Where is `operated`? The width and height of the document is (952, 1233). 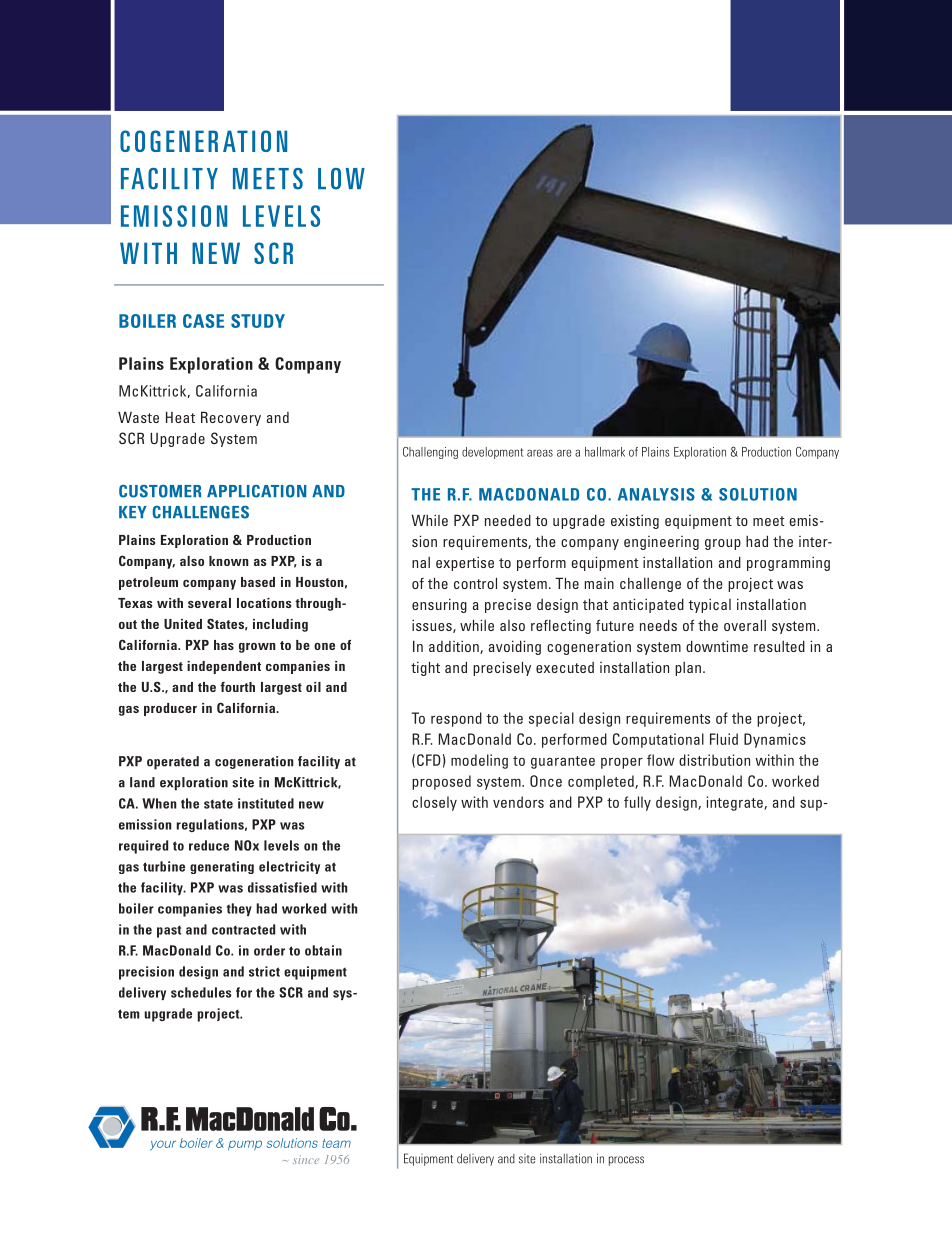 operated is located at coordinates (173, 763).
